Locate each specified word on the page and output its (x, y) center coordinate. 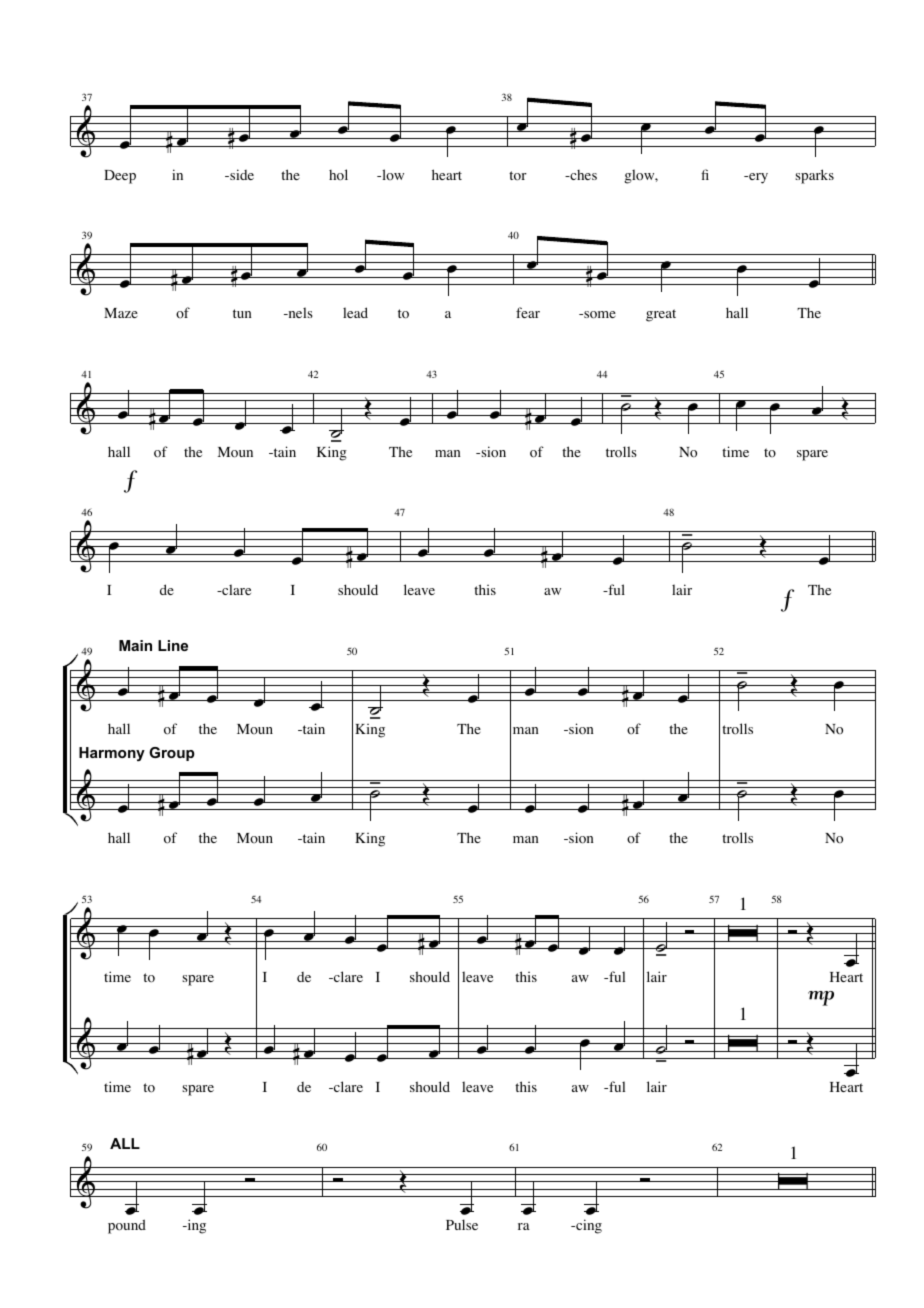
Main (135, 645)
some (599, 315)
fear (528, 312)
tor (518, 176)
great (661, 315)
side (241, 174)
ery (757, 178)
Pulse (462, 1224)
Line (173, 645)
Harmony (112, 754)
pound (127, 1226)
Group (172, 754)
